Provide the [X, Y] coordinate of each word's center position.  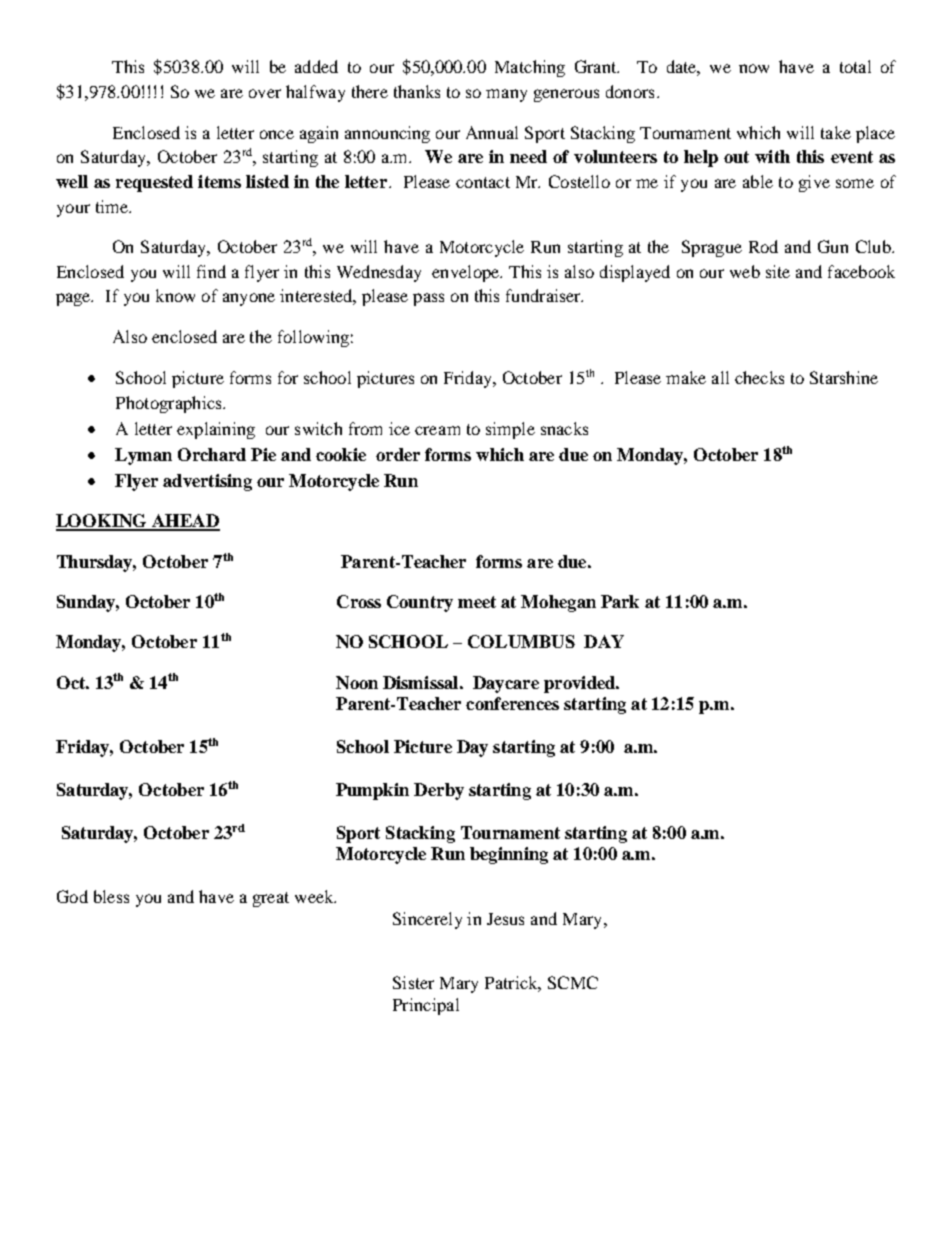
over [265, 93]
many [506, 95]
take [836, 132]
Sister [413, 982]
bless [111, 896]
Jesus [505, 919]
